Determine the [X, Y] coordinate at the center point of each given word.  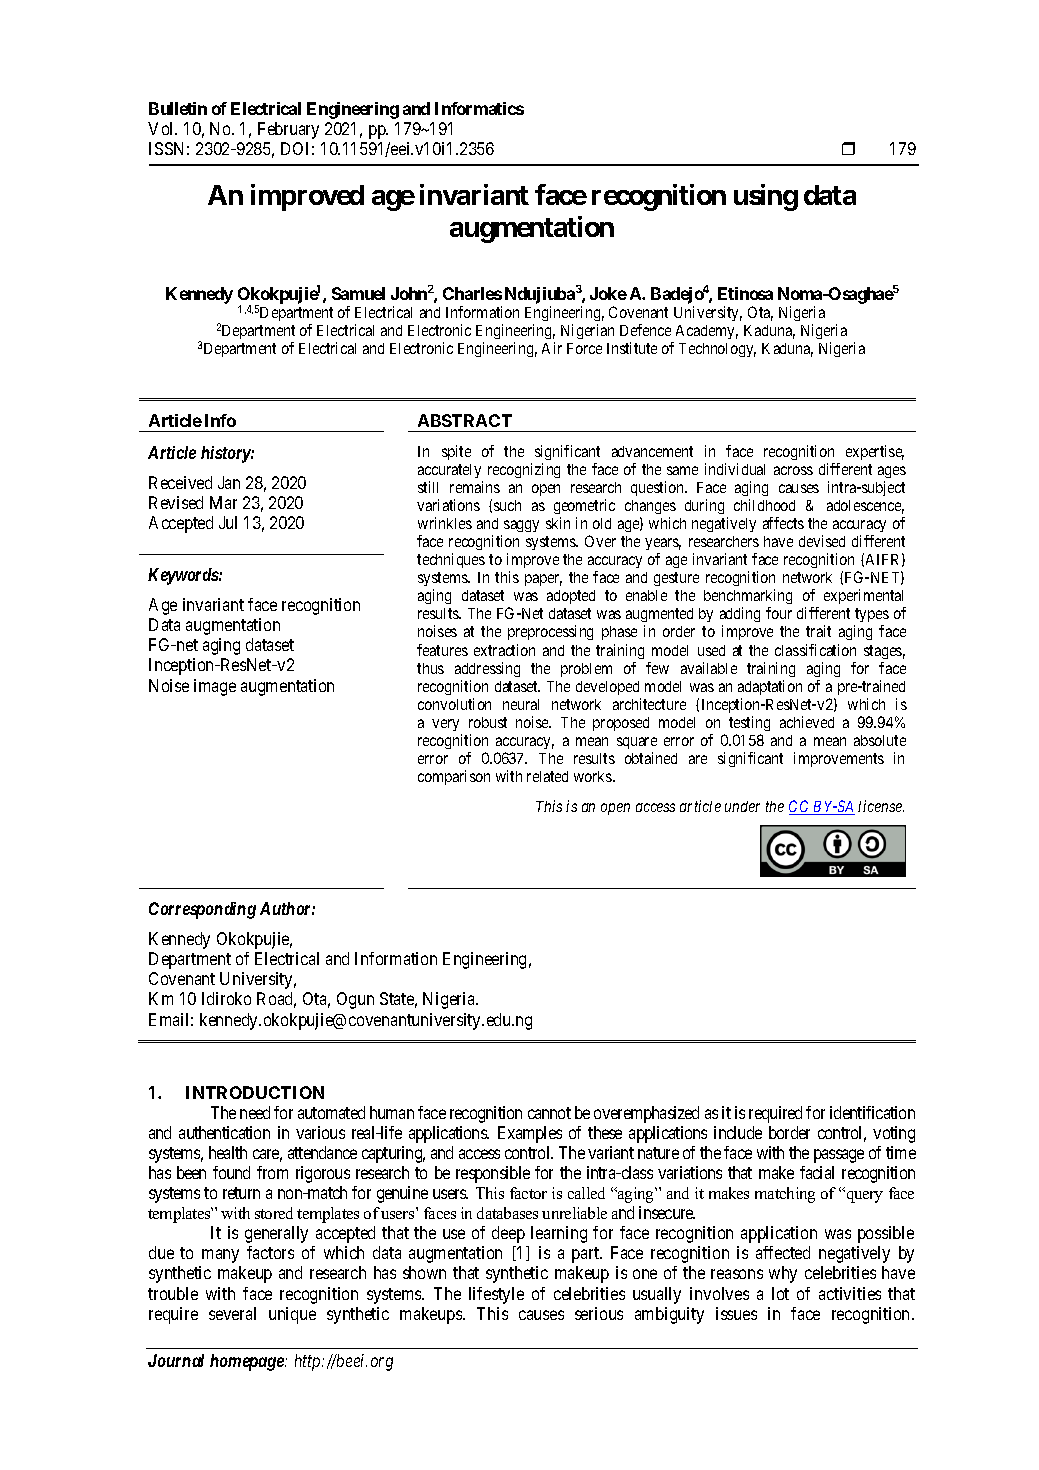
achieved [807, 722]
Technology [717, 350]
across [793, 470]
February [288, 130]
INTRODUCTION [255, 1092]
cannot [549, 1113]
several [232, 1313]
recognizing [524, 470]
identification [872, 1112]
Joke [608, 293]
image [215, 687]
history [226, 454]
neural [521, 704]
